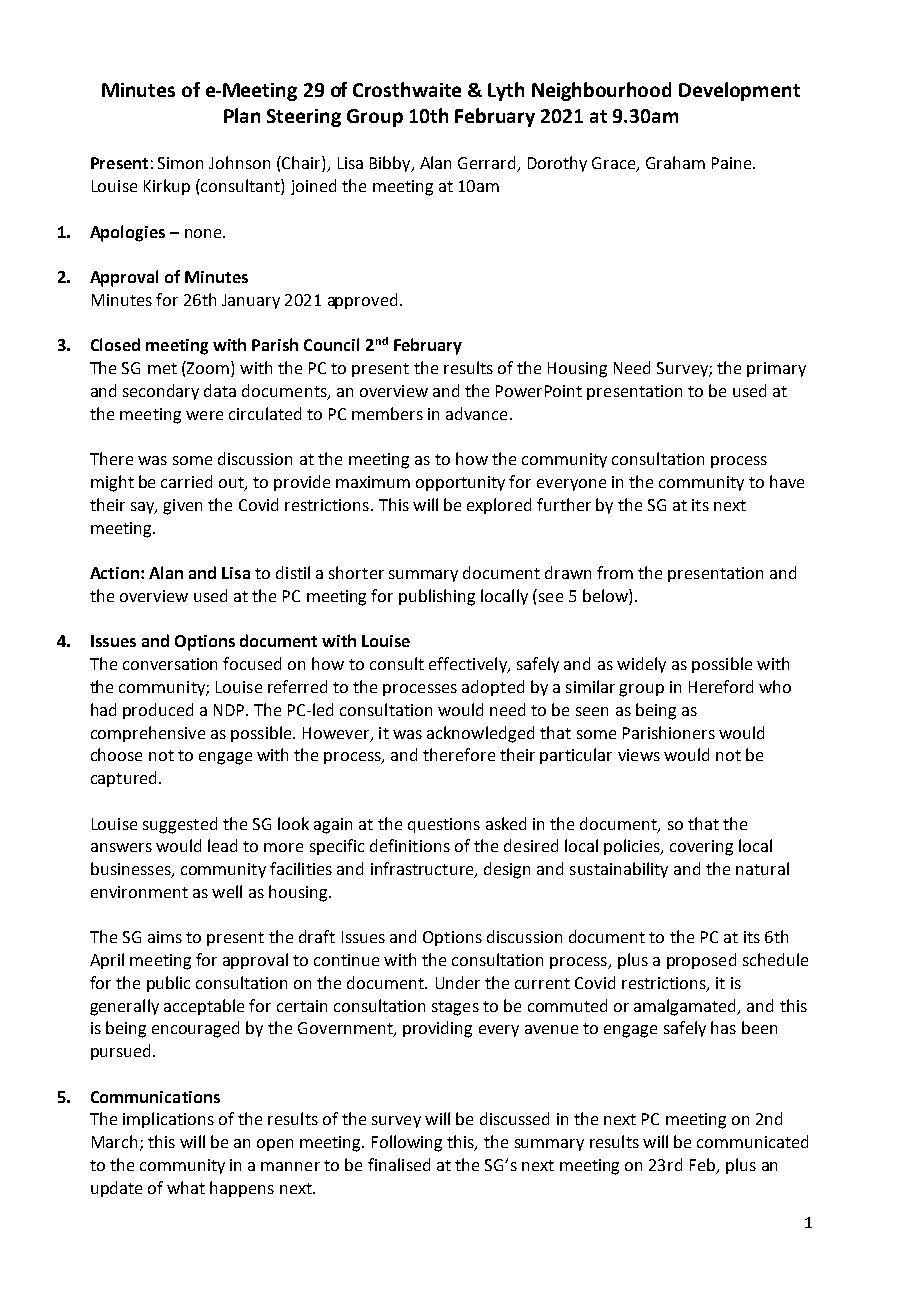 Image resolution: width=924 pixels, height=1308 pixels. What do you see at coordinates (752, 1141) in the image?
I see `communicated` at bounding box center [752, 1141].
